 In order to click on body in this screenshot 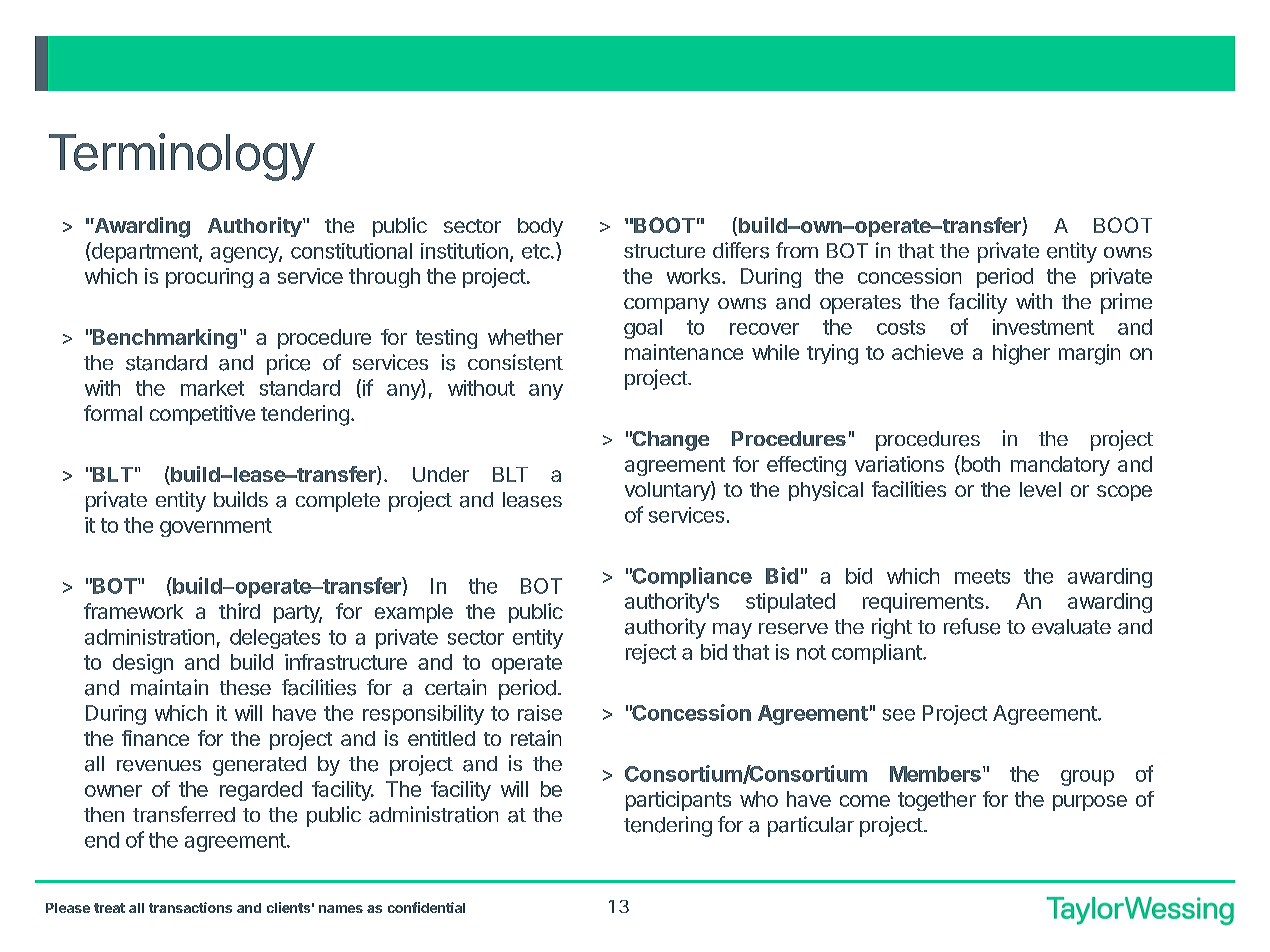, I will do `click(540, 227)`.
